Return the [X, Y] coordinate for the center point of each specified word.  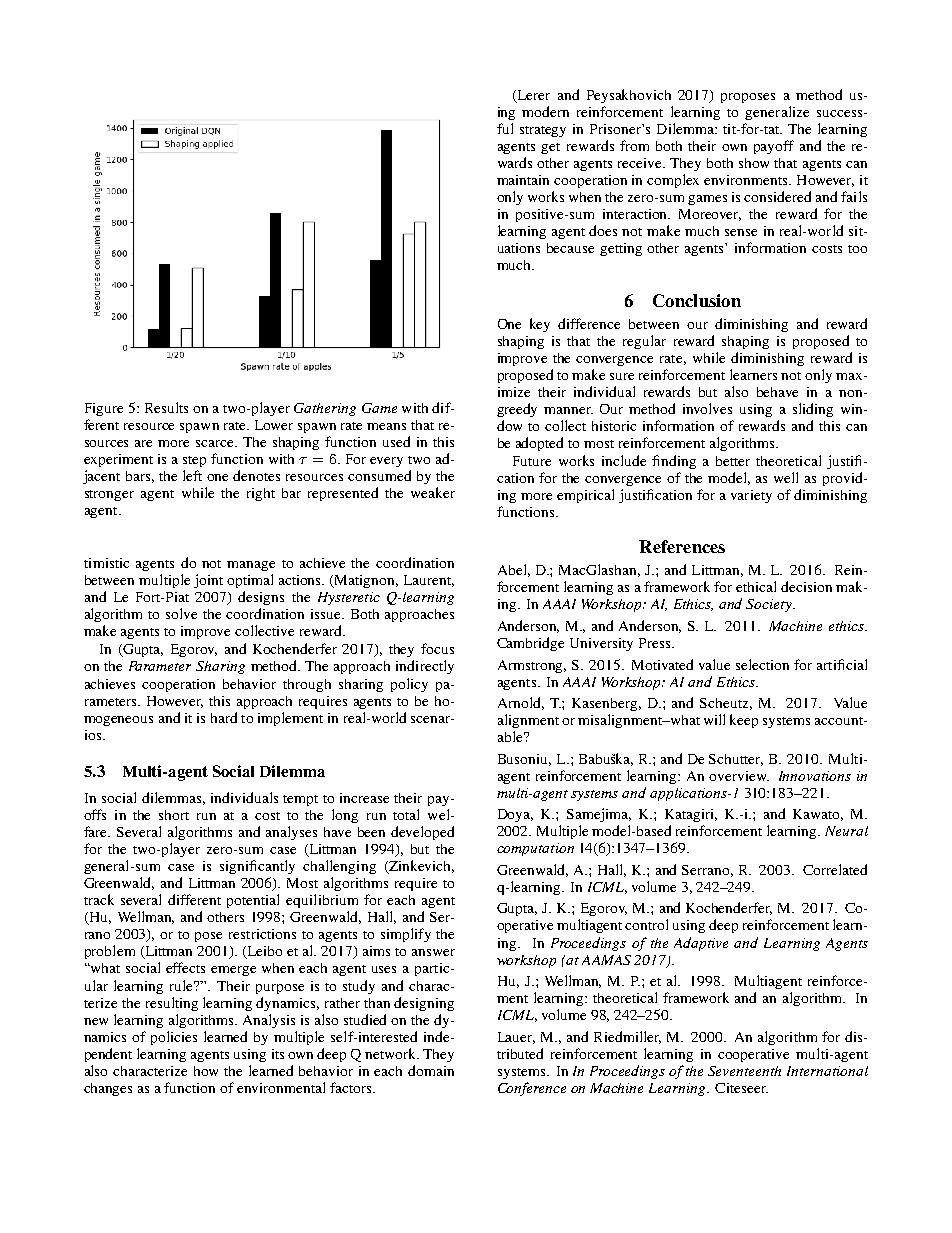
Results [166, 407]
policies [174, 1038]
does [603, 230]
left [192, 475]
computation [535, 849]
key [540, 325]
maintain [523, 180]
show [754, 163]
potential [253, 901]
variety [751, 496]
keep [744, 721]
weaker [433, 492]
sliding [813, 410]
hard [224, 717]
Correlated [835, 869]
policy [409, 685]
